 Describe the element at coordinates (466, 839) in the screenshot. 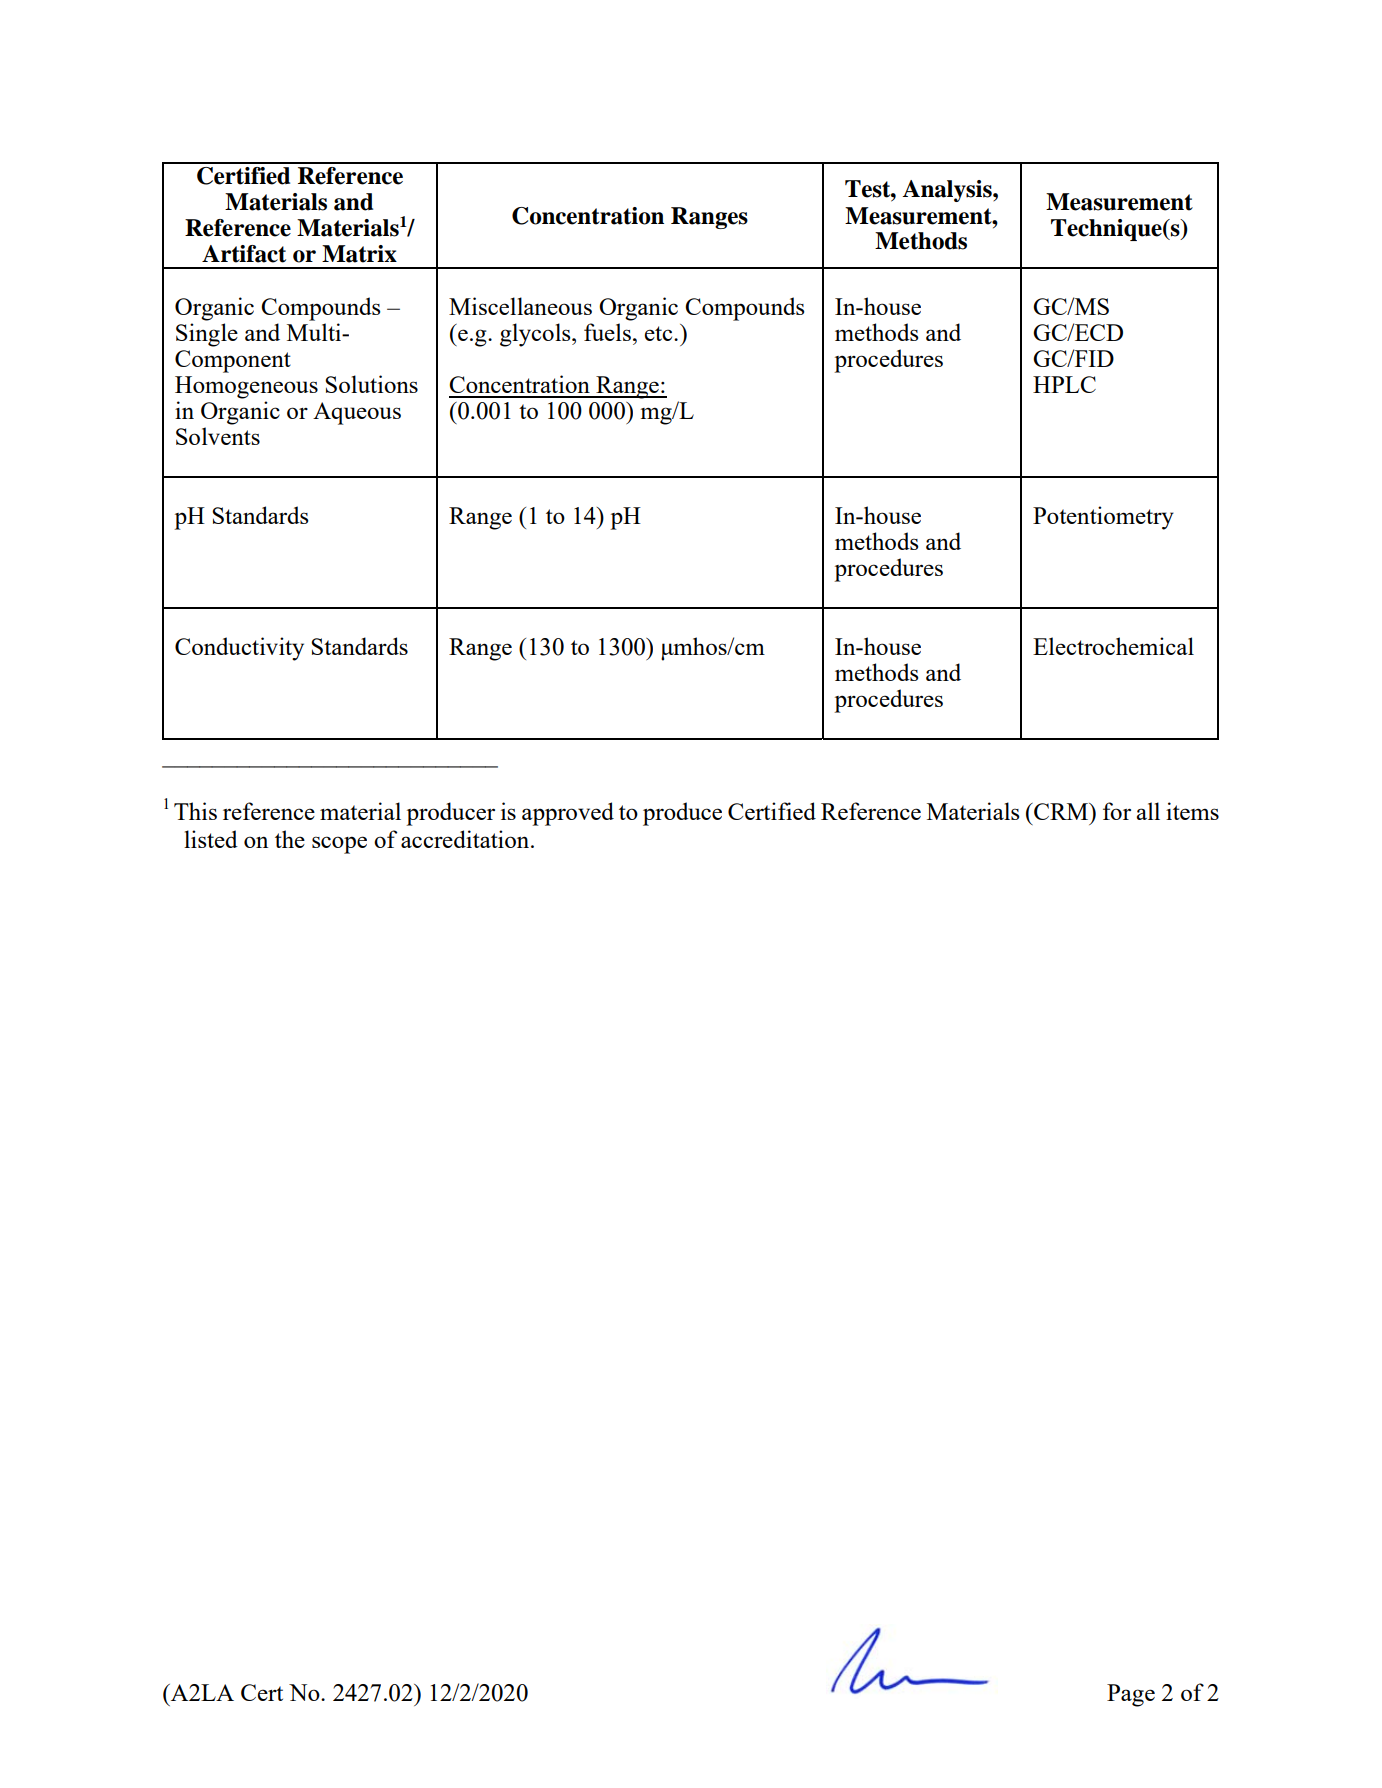

I see `accreditation` at that location.
